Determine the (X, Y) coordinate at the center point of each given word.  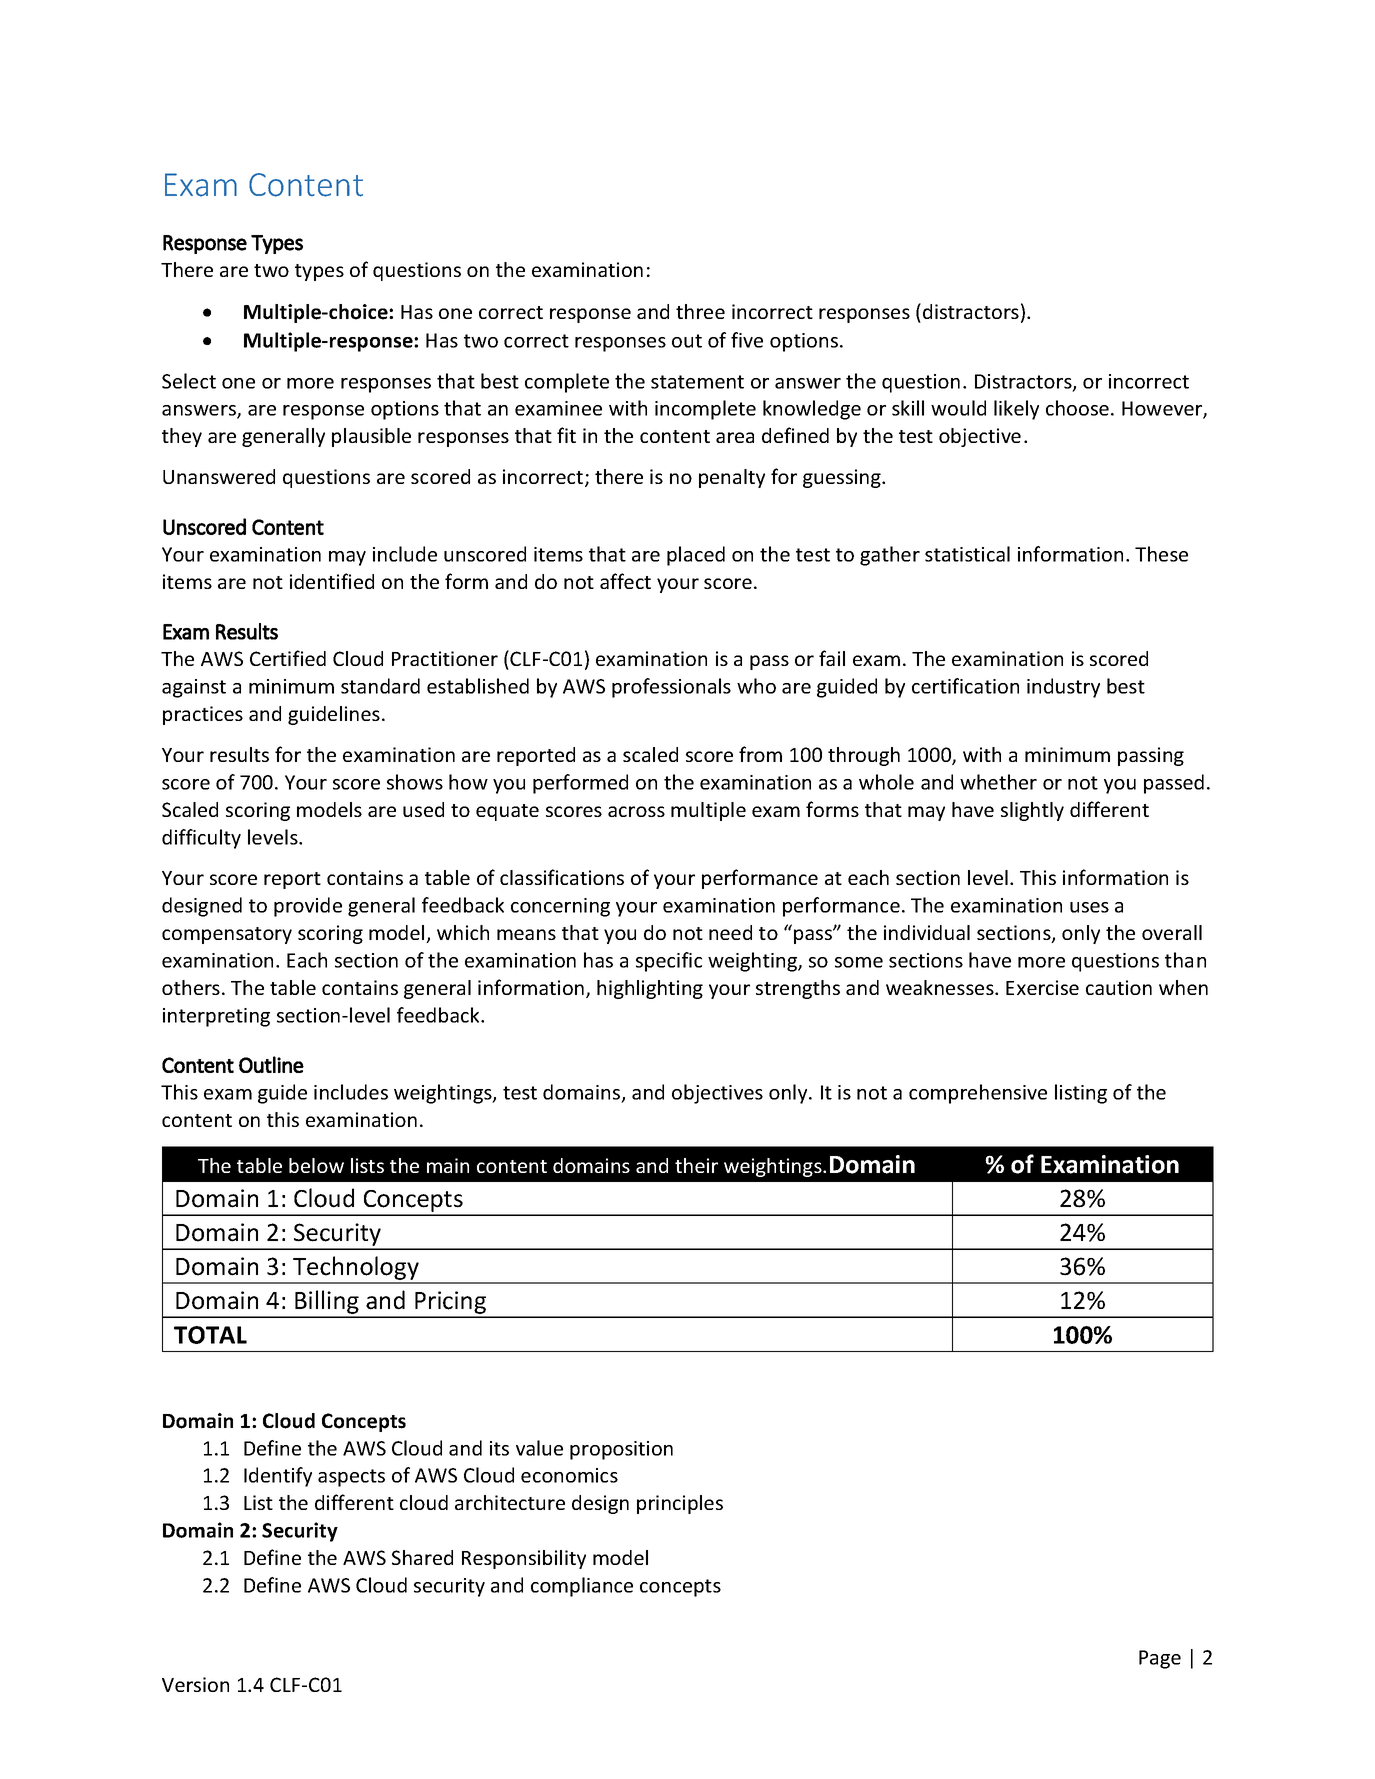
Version (195, 1684)
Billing (327, 1303)
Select (189, 381)
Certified (288, 658)
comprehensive (978, 1094)
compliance (582, 1587)
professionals (671, 688)
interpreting (216, 1017)
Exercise (1042, 987)
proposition (621, 1450)
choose (1077, 408)
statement (697, 382)
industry (1063, 688)
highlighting (650, 989)
